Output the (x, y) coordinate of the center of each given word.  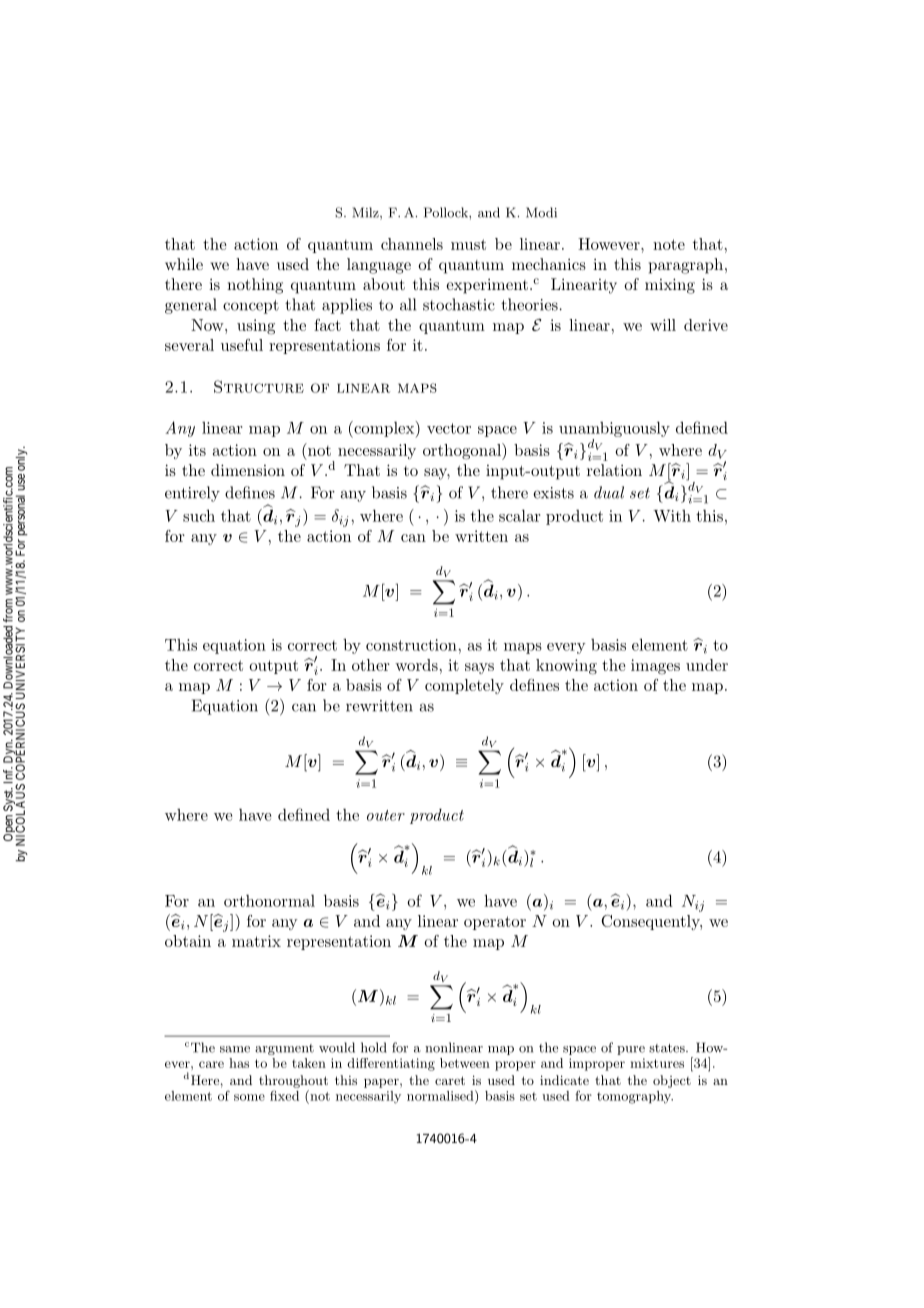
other (371, 665)
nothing (255, 286)
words (416, 665)
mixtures (657, 1063)
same (235, 1049)
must (468, 244)
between (465, 1063)
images (655, 667)
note (669, 244)
